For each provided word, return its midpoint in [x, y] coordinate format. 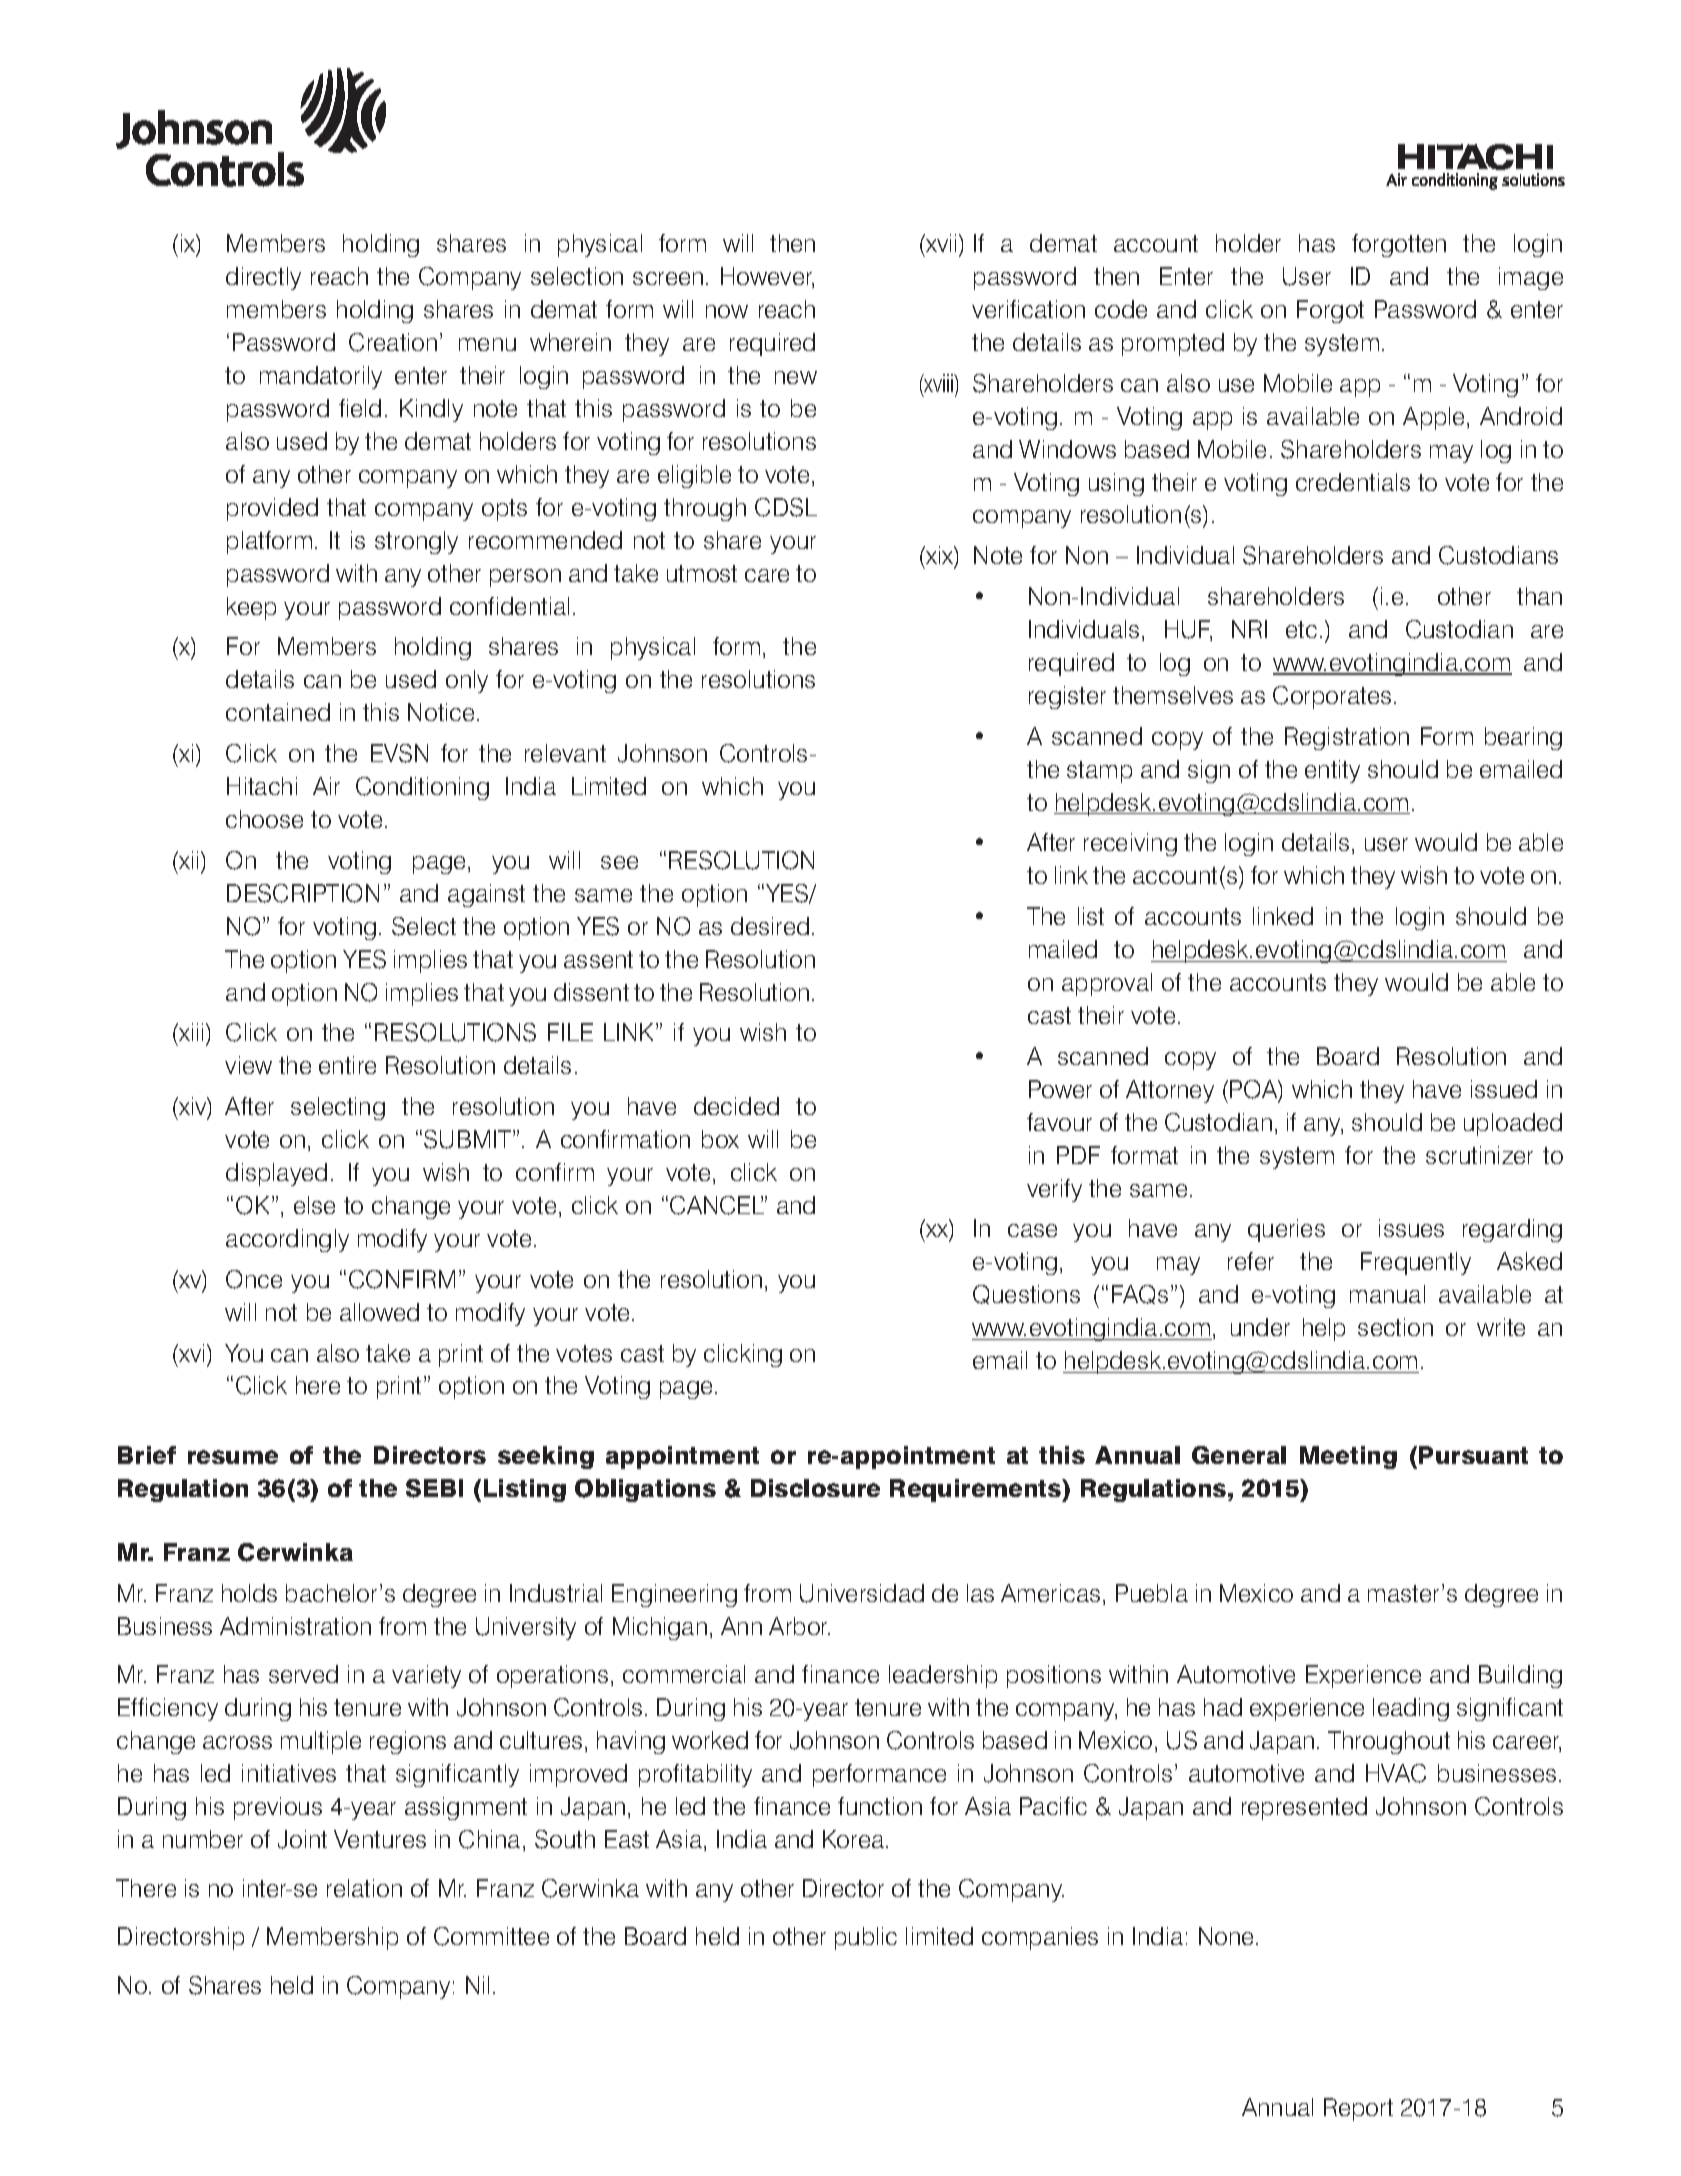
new [796, 377]
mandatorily [321, 377]
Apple [1433, 418]
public [866, 1938]
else [314, 1205]
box [720, 1139]
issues [1411, 1228]
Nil [477, 1985]
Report [1358, 2109]
